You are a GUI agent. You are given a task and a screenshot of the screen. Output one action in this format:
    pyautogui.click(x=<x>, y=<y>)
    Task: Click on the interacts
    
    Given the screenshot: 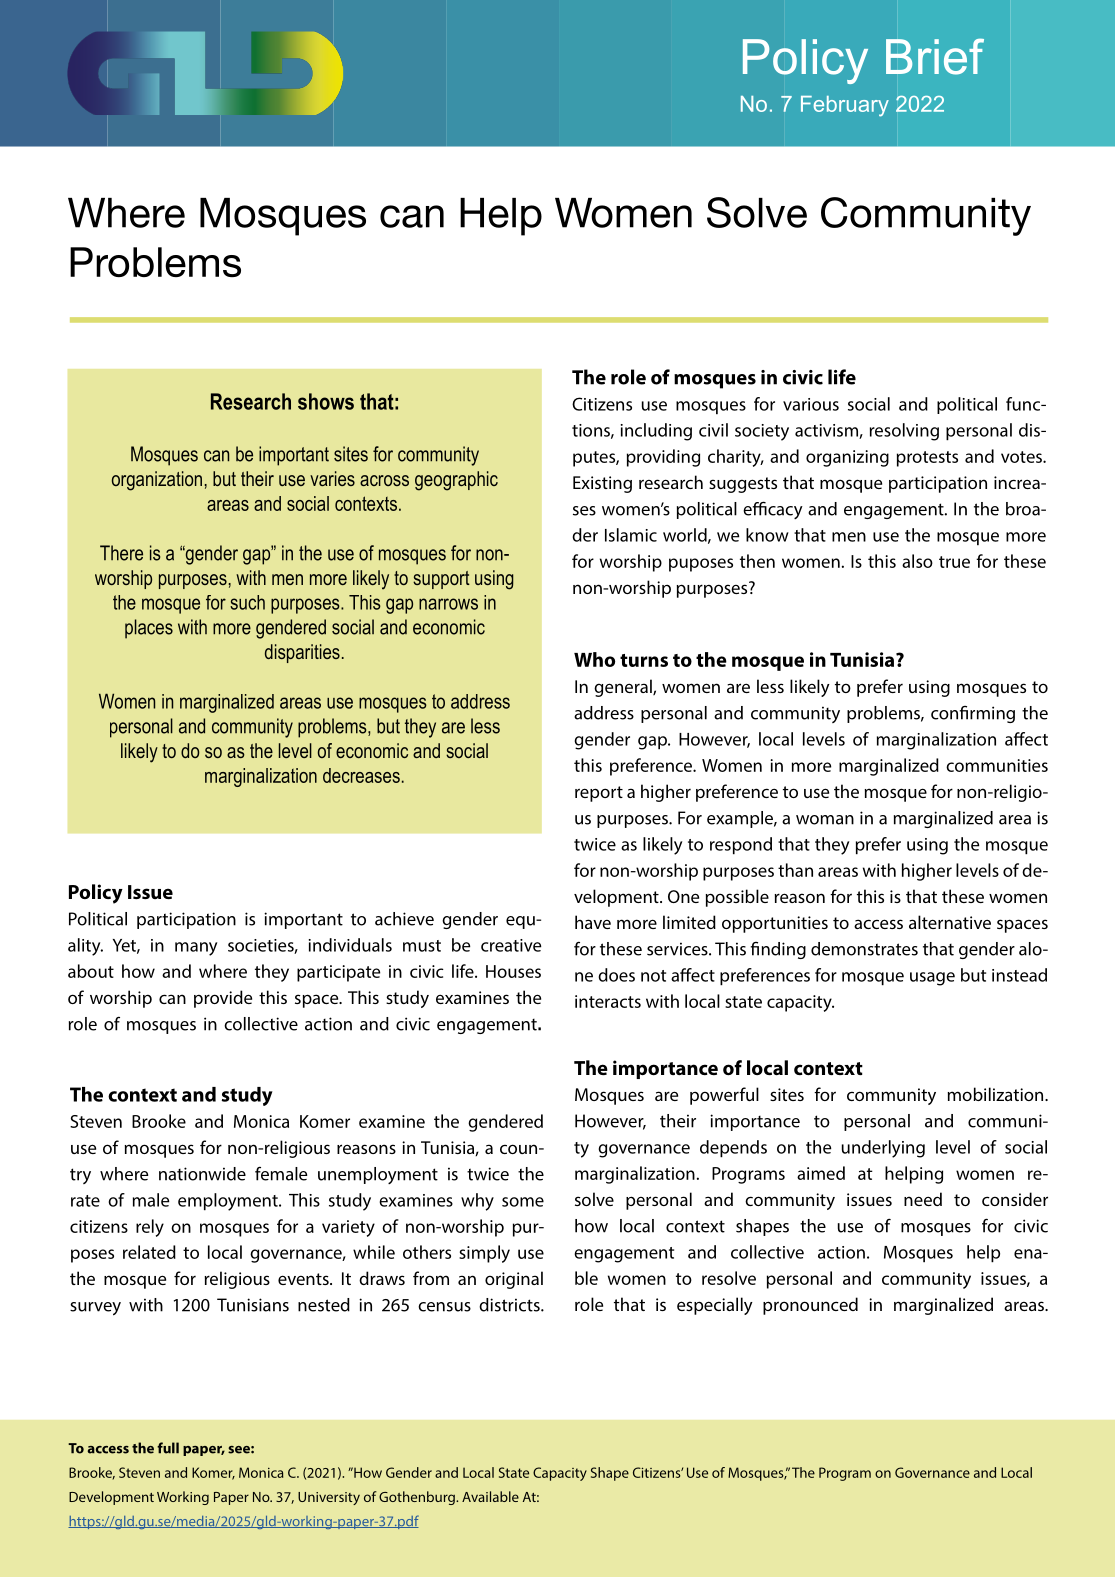 What is the action you would take?
    pyautogui.click(x=608, y=1001)
